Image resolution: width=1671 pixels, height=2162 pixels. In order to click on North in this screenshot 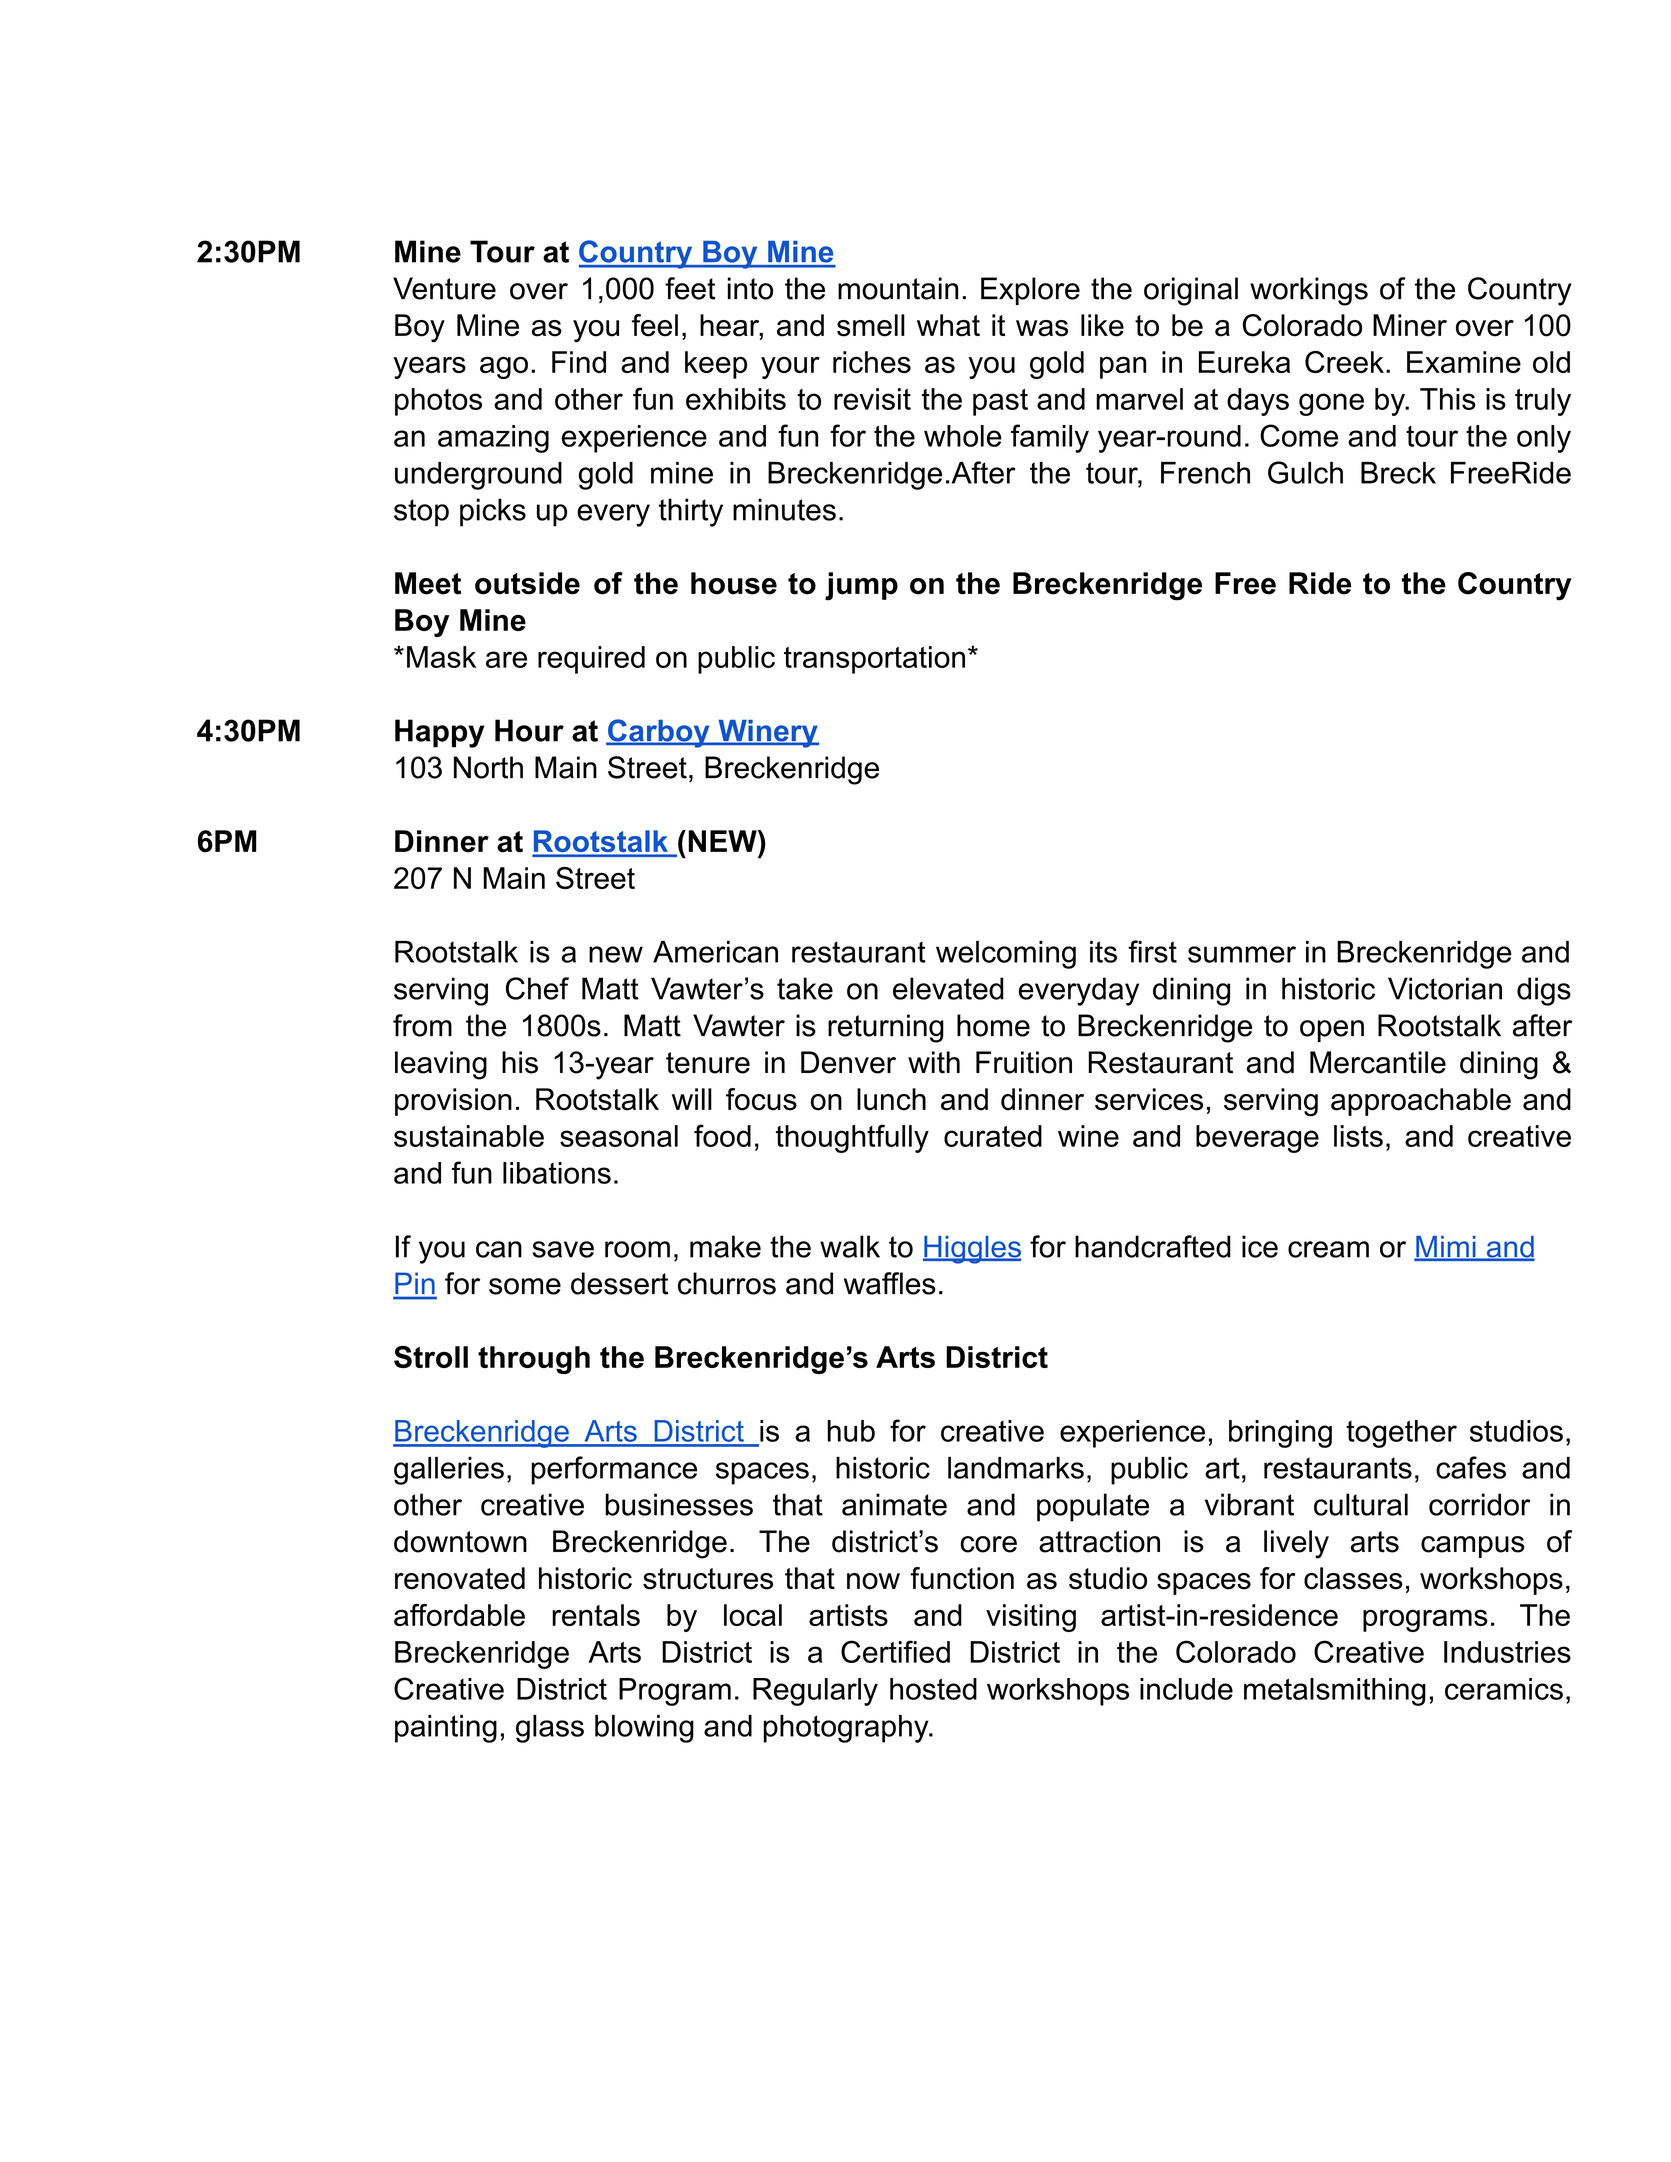, I will do `click(488, 767)`.
